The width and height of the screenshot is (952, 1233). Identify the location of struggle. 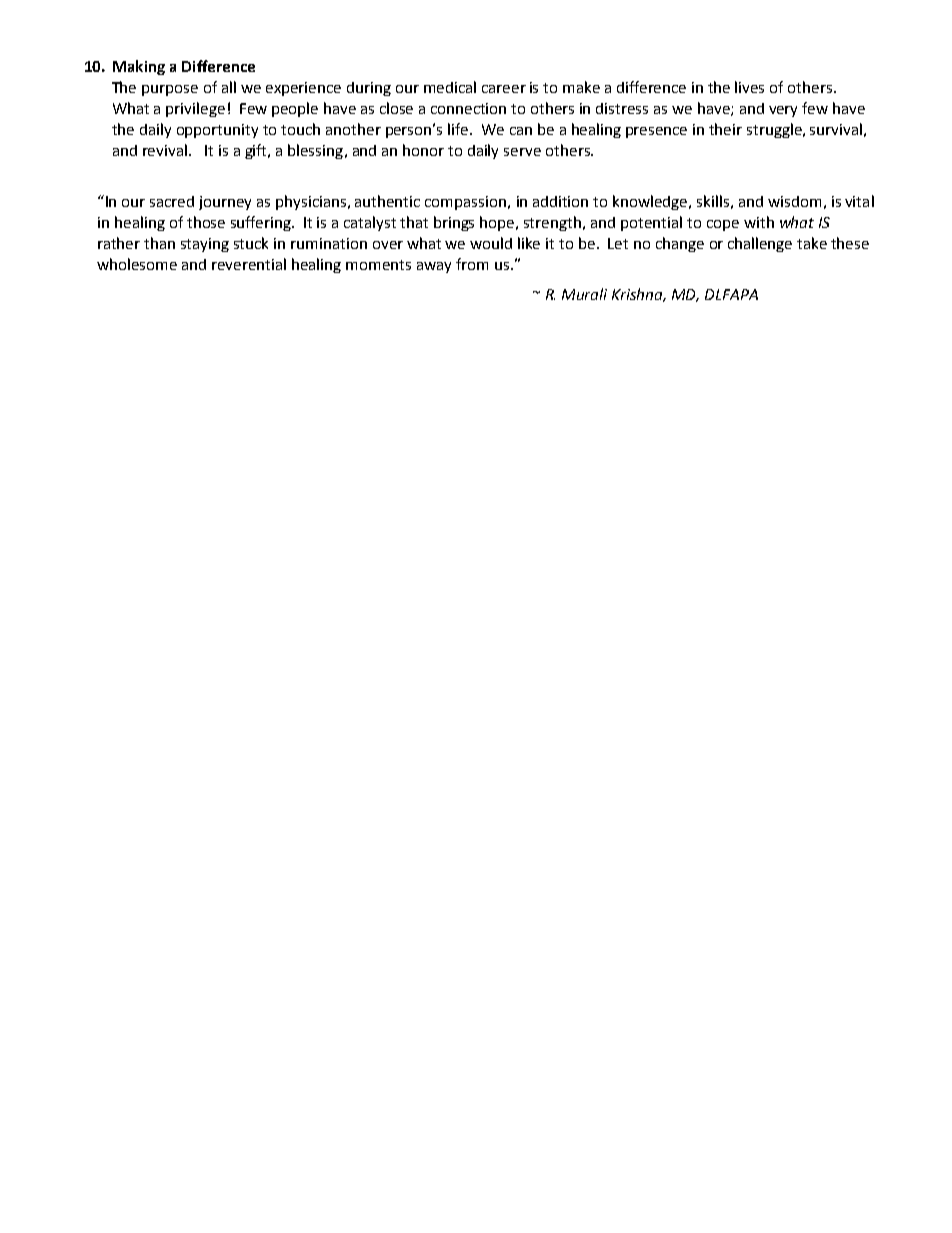
(775, 130).
